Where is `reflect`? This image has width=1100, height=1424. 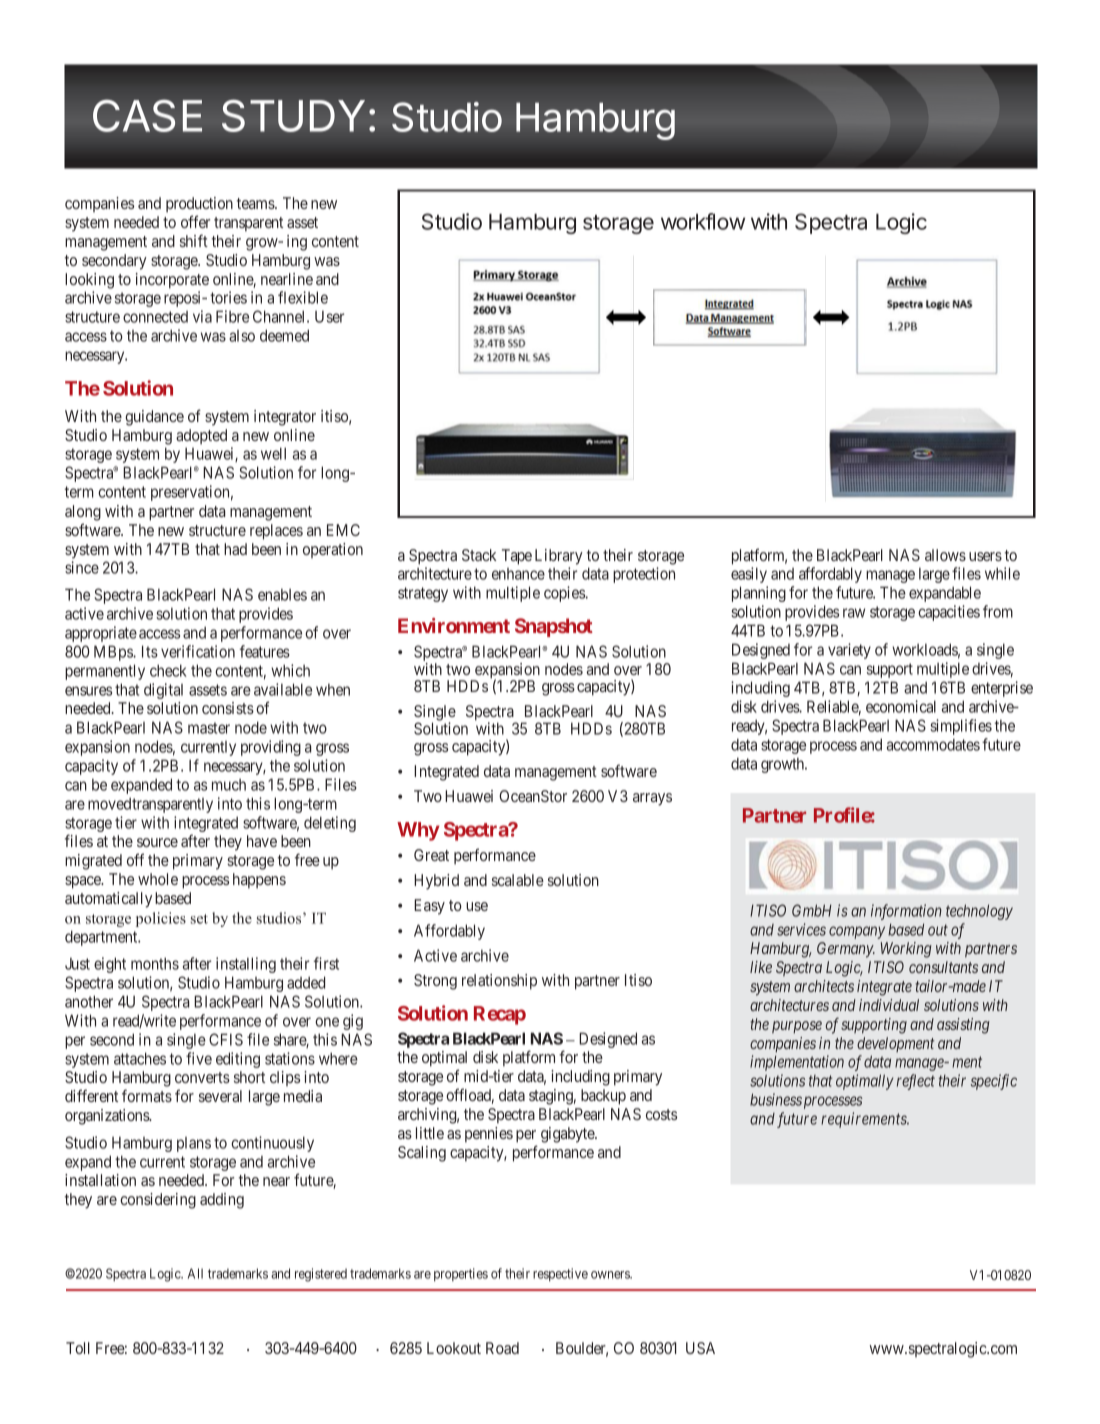 reflect is located at coordinates (916, 1082).
